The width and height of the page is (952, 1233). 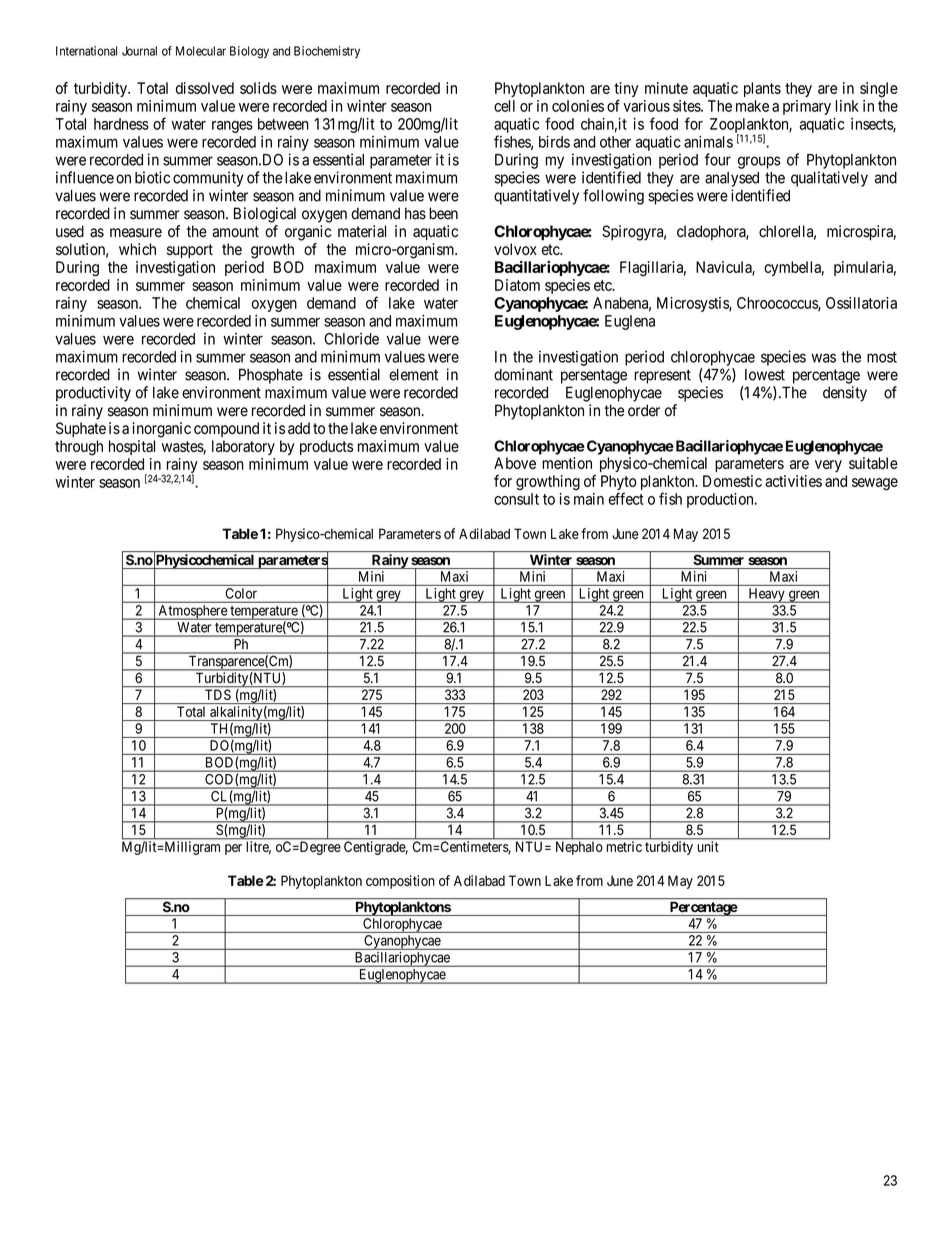 I want to click on cell, so click(x=504, y=106).
